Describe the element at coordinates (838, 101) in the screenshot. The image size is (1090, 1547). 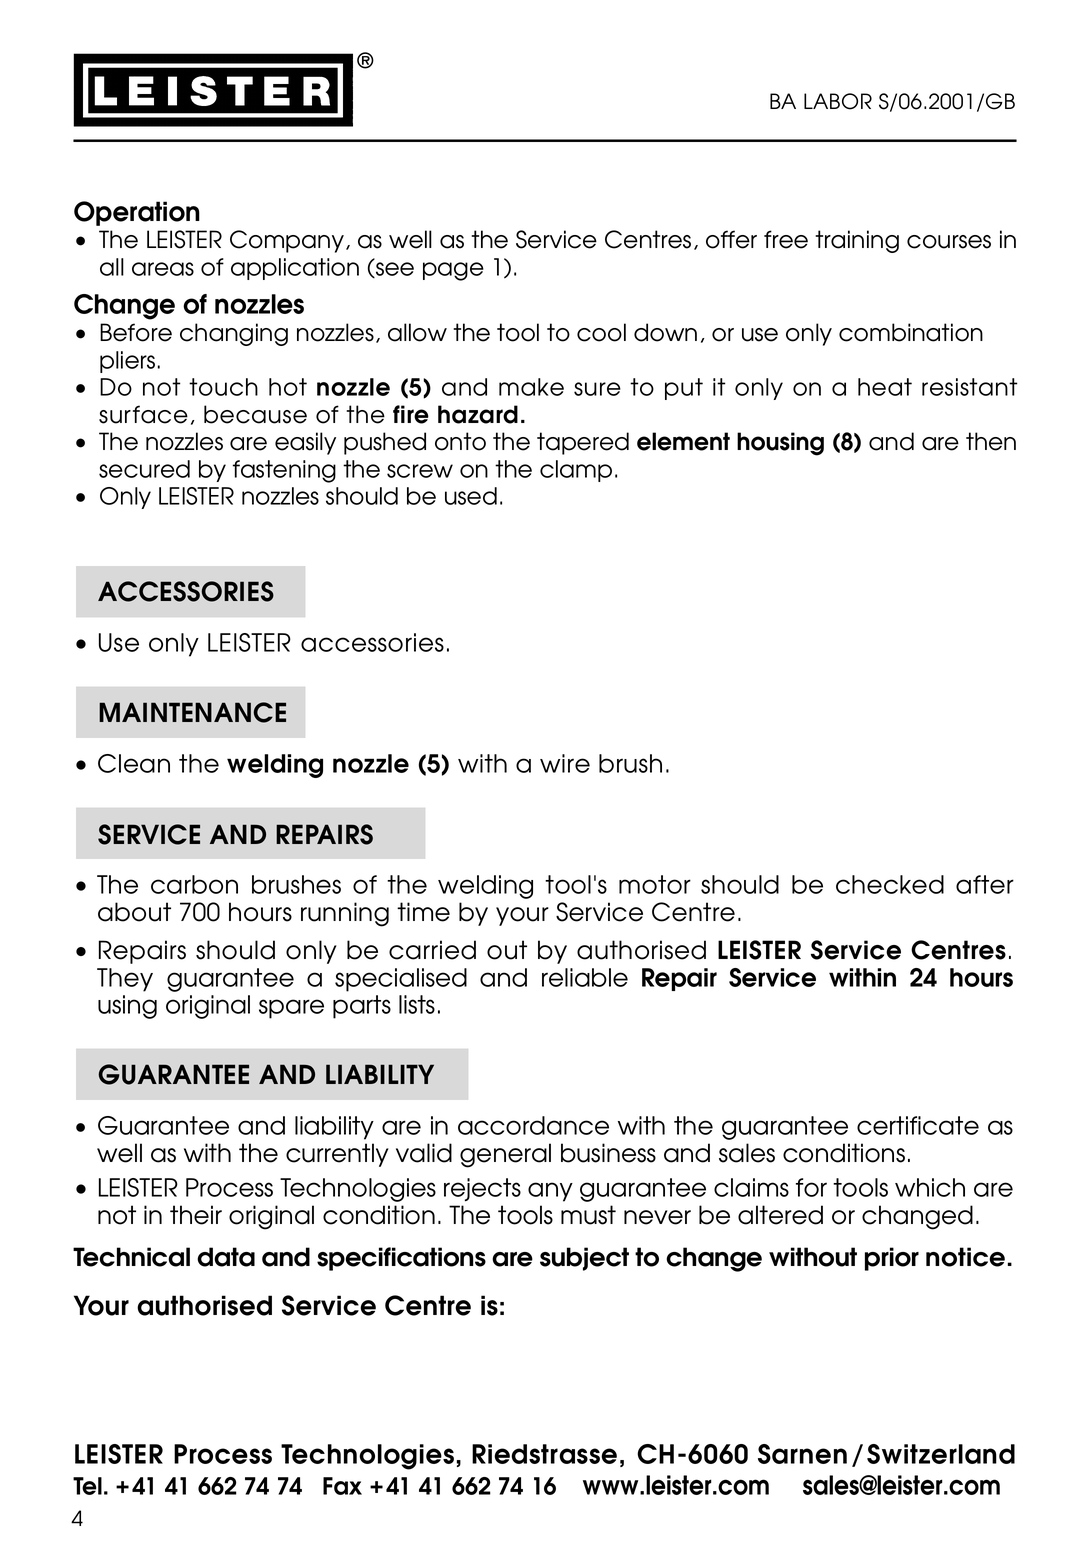
I see `LABOR` at that location.
